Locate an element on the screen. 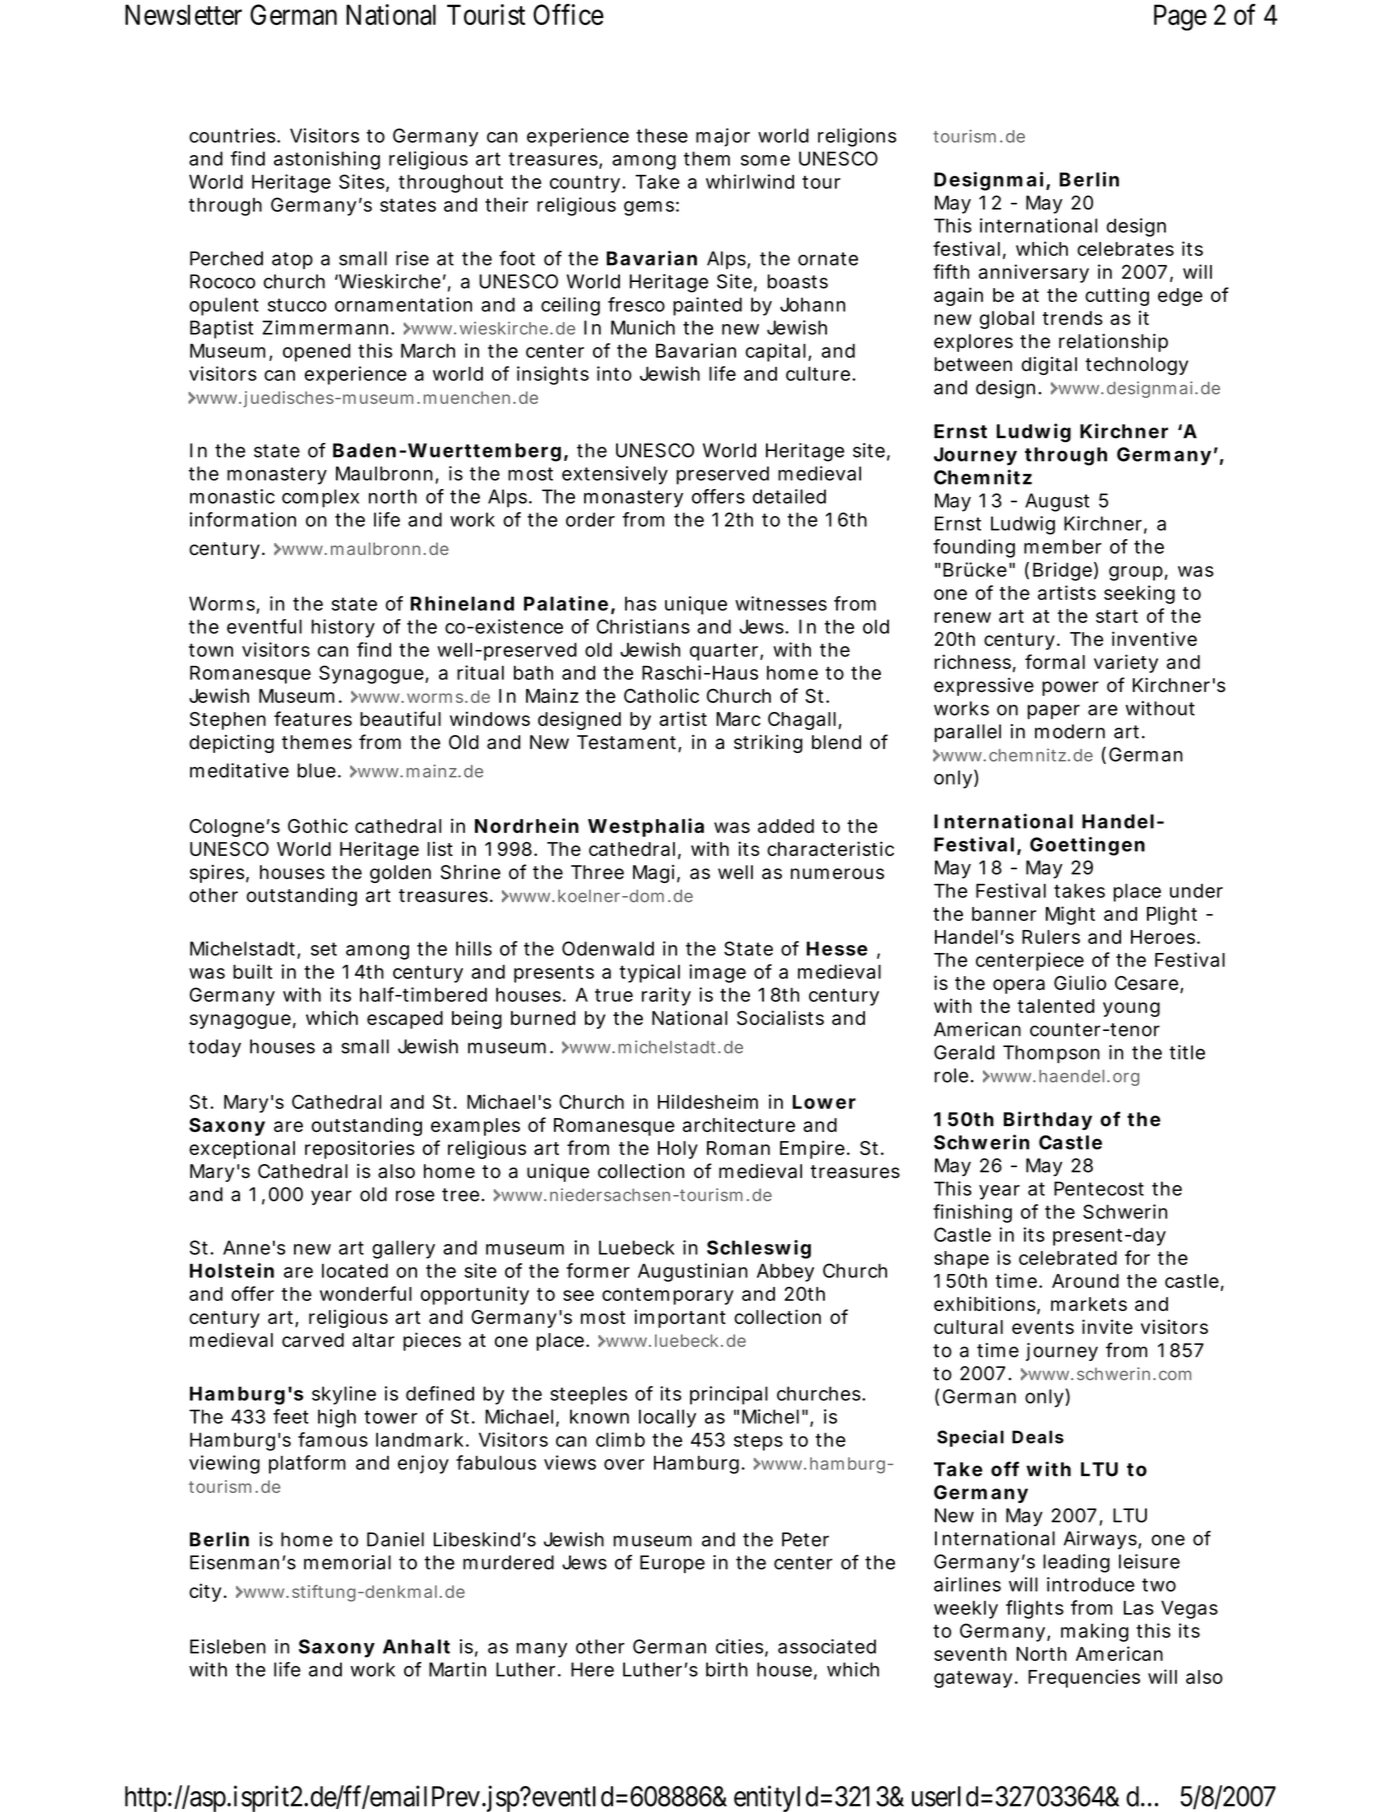  Europe is located at coordinates (672, 1564).
